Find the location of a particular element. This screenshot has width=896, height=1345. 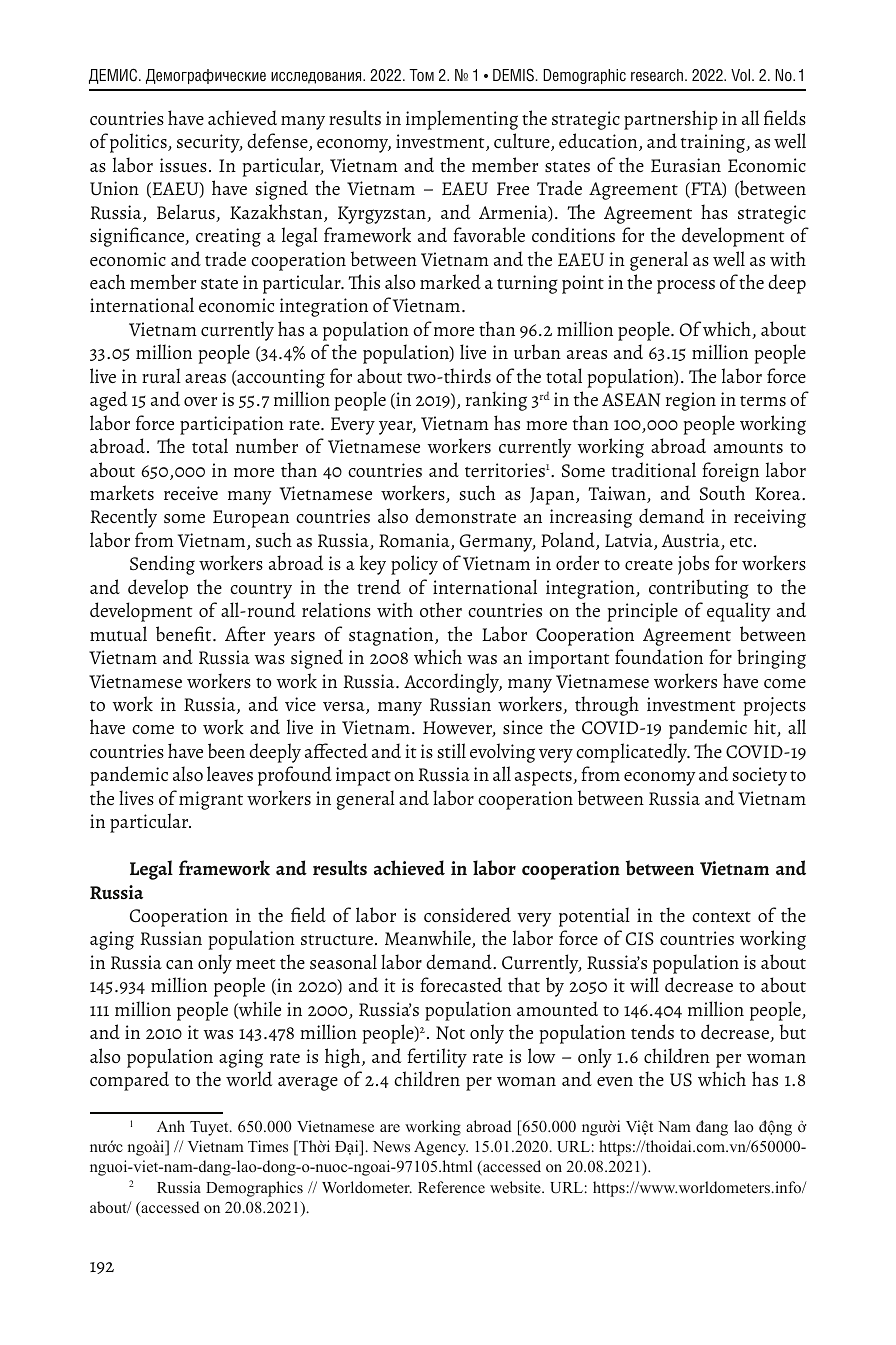

partnership is located at coordinates (671, 120).
